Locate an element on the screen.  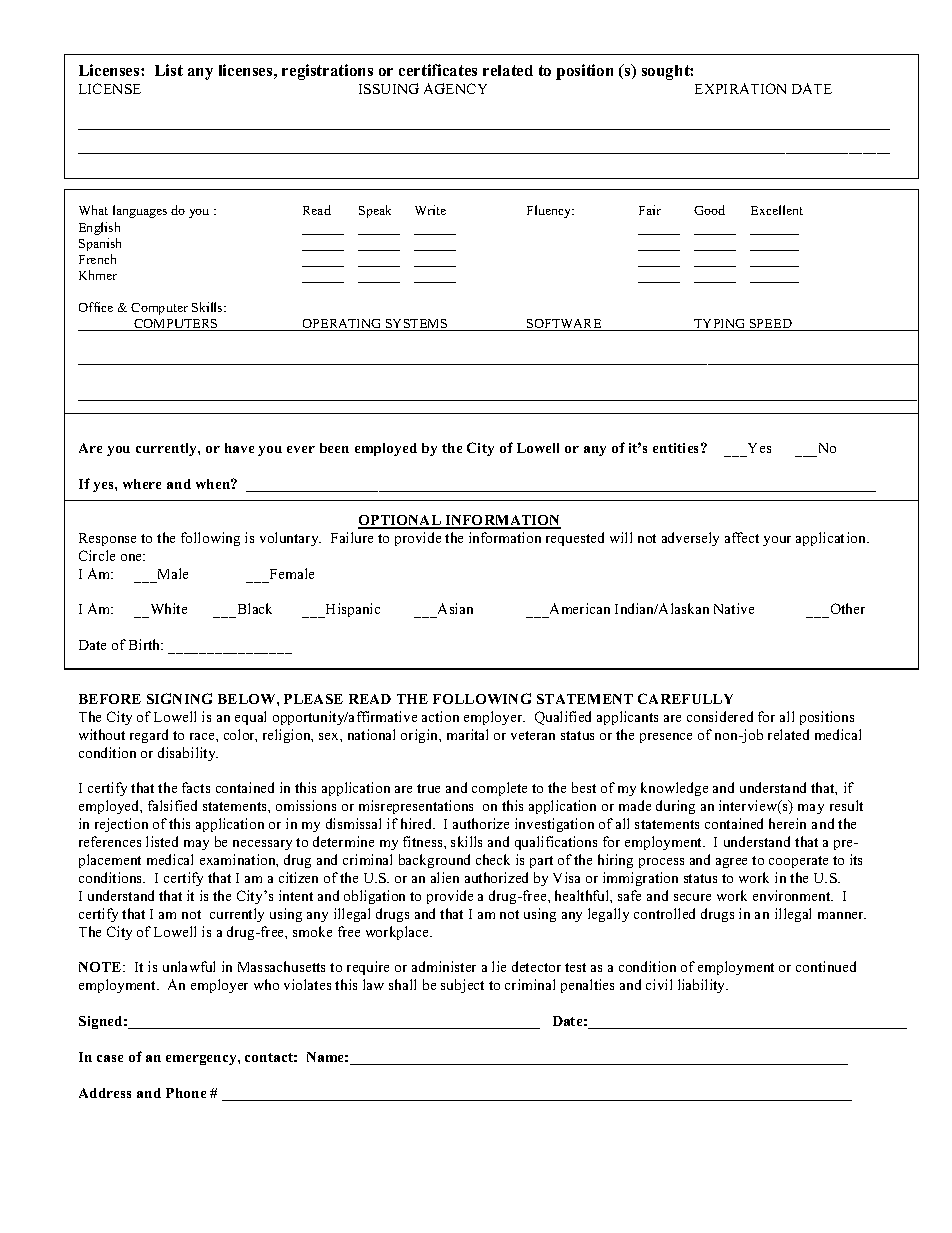
subject is located at coordinates (462, 986).
